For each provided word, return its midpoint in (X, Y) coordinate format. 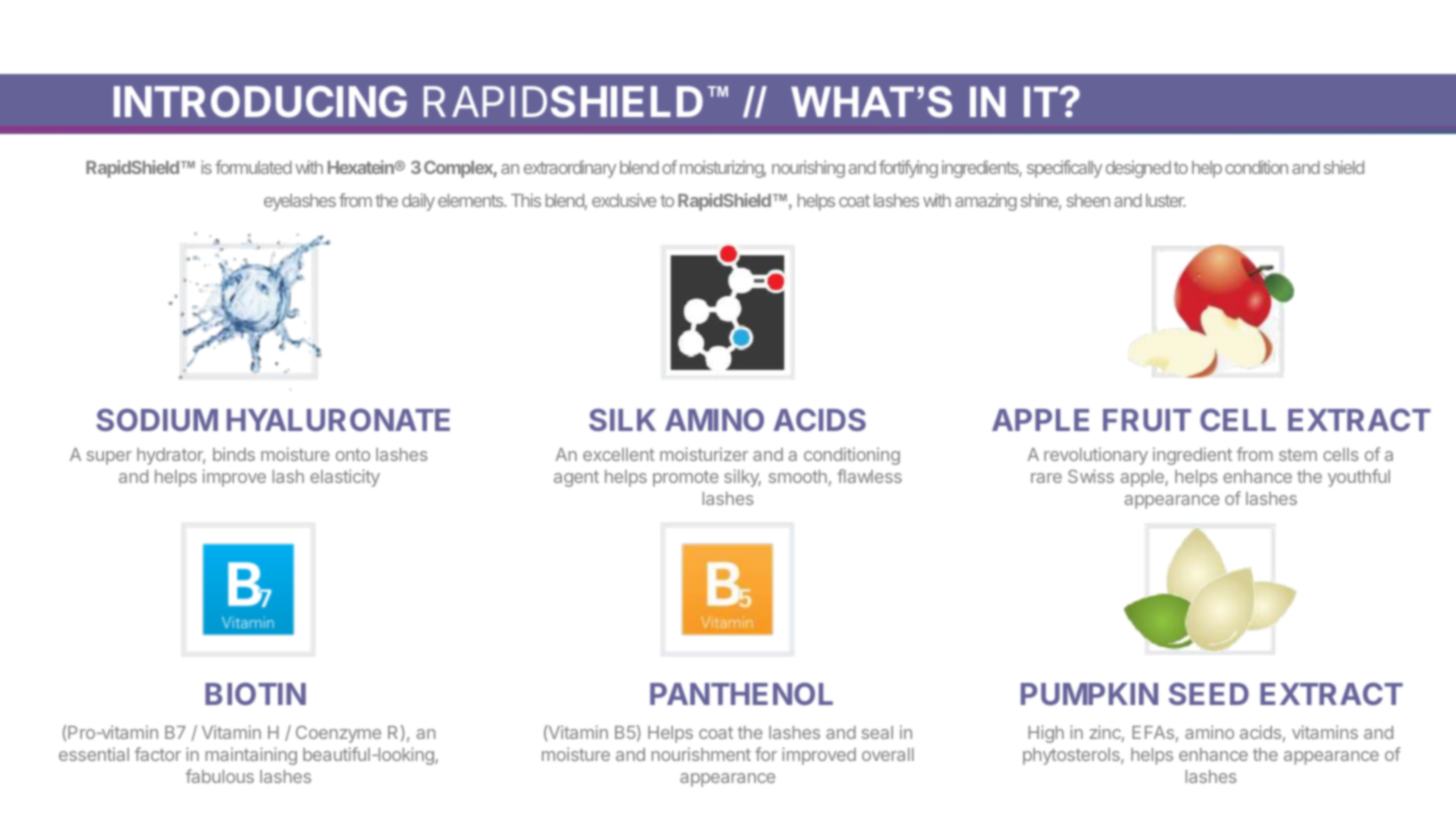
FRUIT (1147, 420)
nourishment (701, 754)
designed (1138, 169)
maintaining (251, 756)
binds (234, 454)
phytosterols (1072, 756)
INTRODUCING (260, 102)
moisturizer (704, 454)
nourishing (808, 169)
